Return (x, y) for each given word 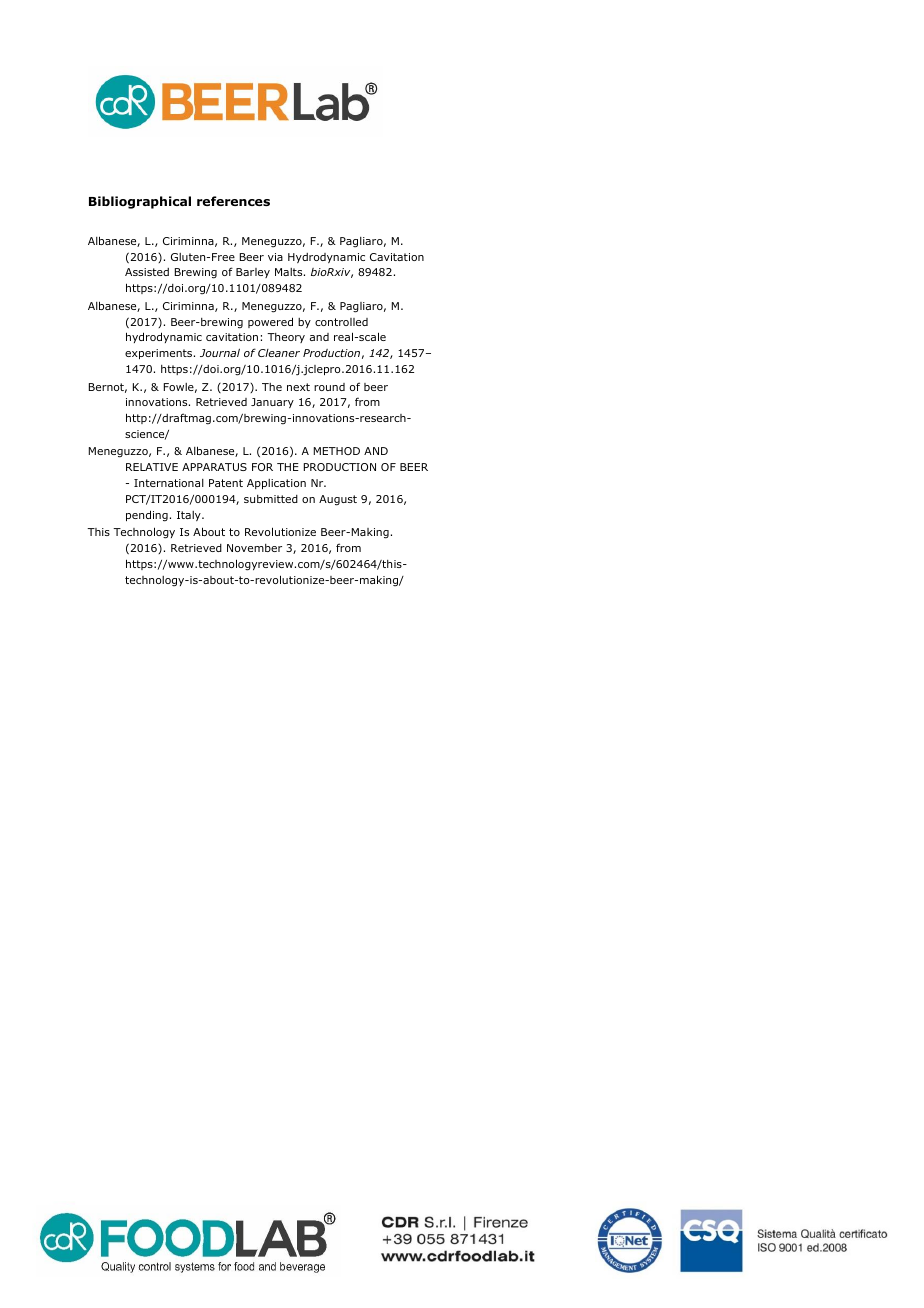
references (233, 201)
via (275, 257)
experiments (160, 354)
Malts (290, 272)
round (329, 387)
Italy (190, 516)
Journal (220, 352)
